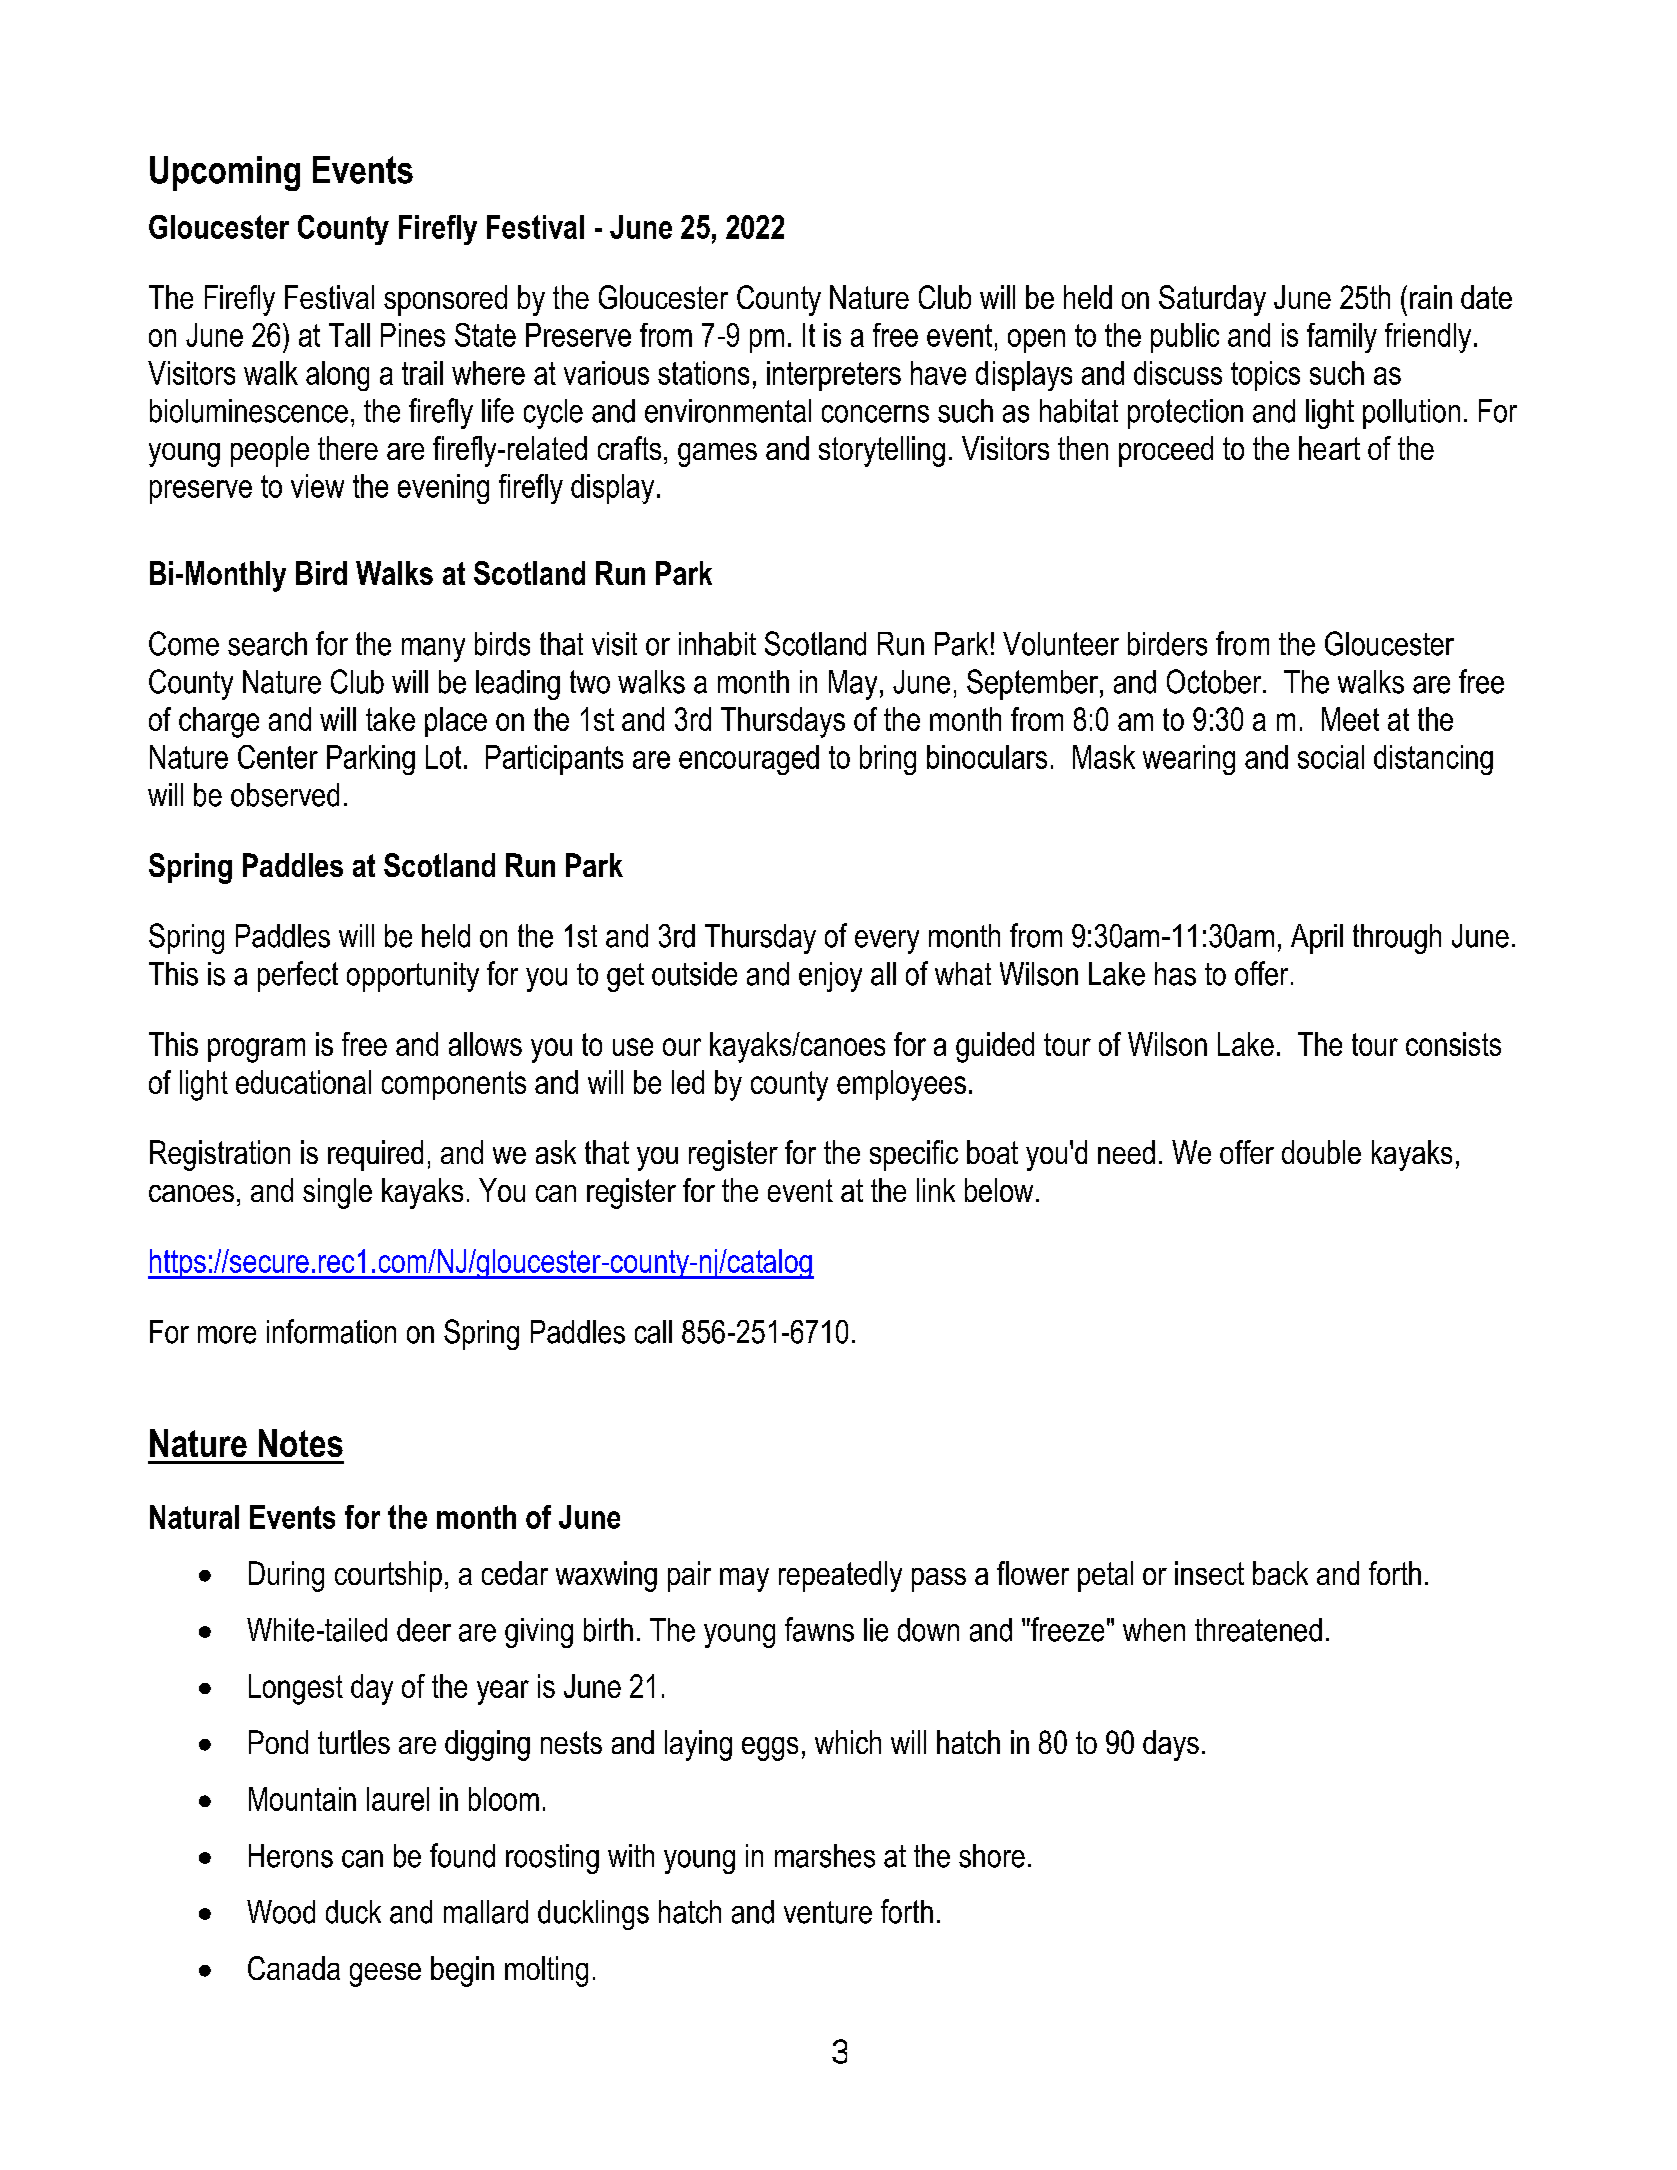  What do you see at coordinates (285, 795) in the screenshot?
I see `observed` at bounding box center [285, 795].
